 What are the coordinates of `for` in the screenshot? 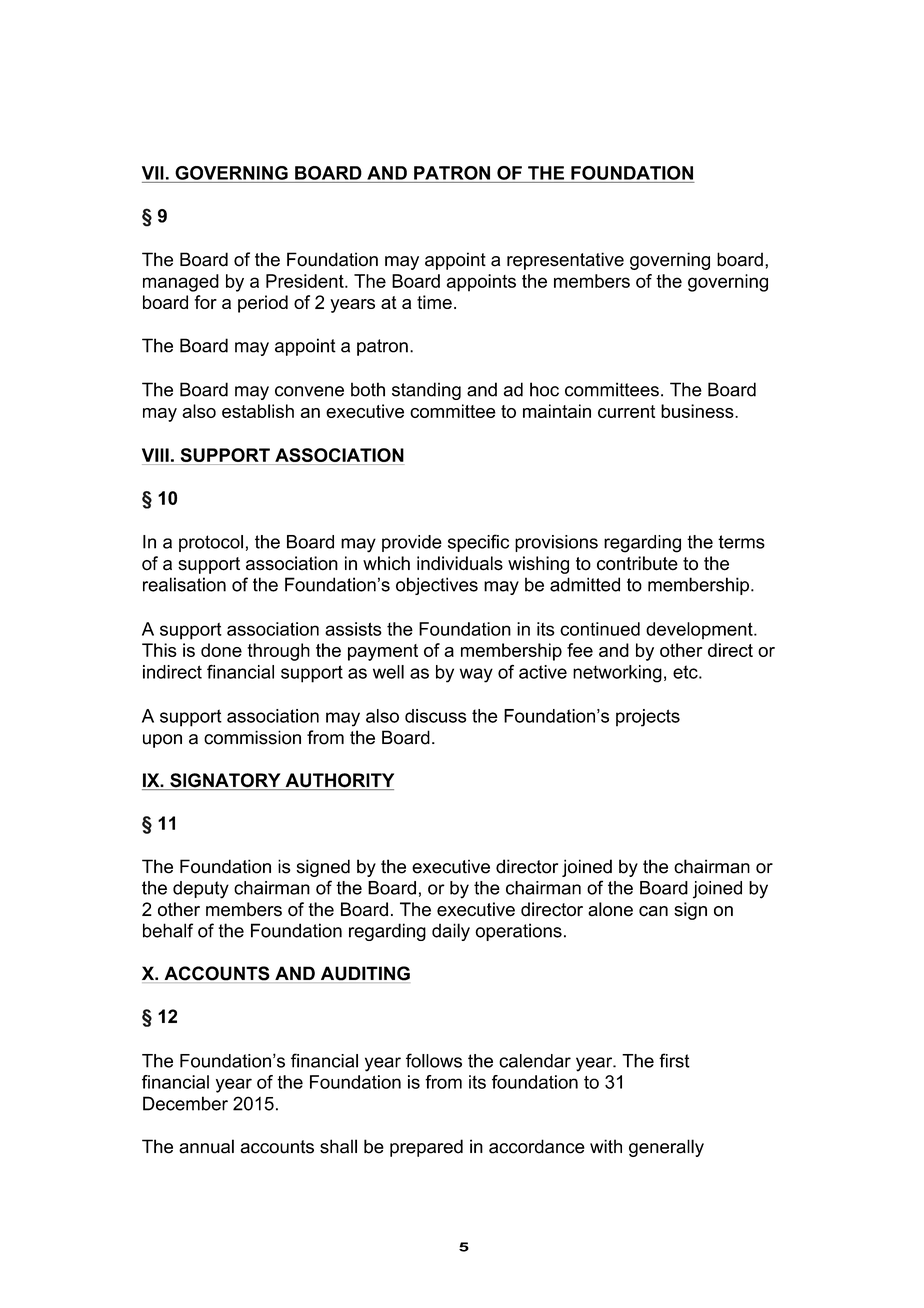 It's located at (205, 302).
